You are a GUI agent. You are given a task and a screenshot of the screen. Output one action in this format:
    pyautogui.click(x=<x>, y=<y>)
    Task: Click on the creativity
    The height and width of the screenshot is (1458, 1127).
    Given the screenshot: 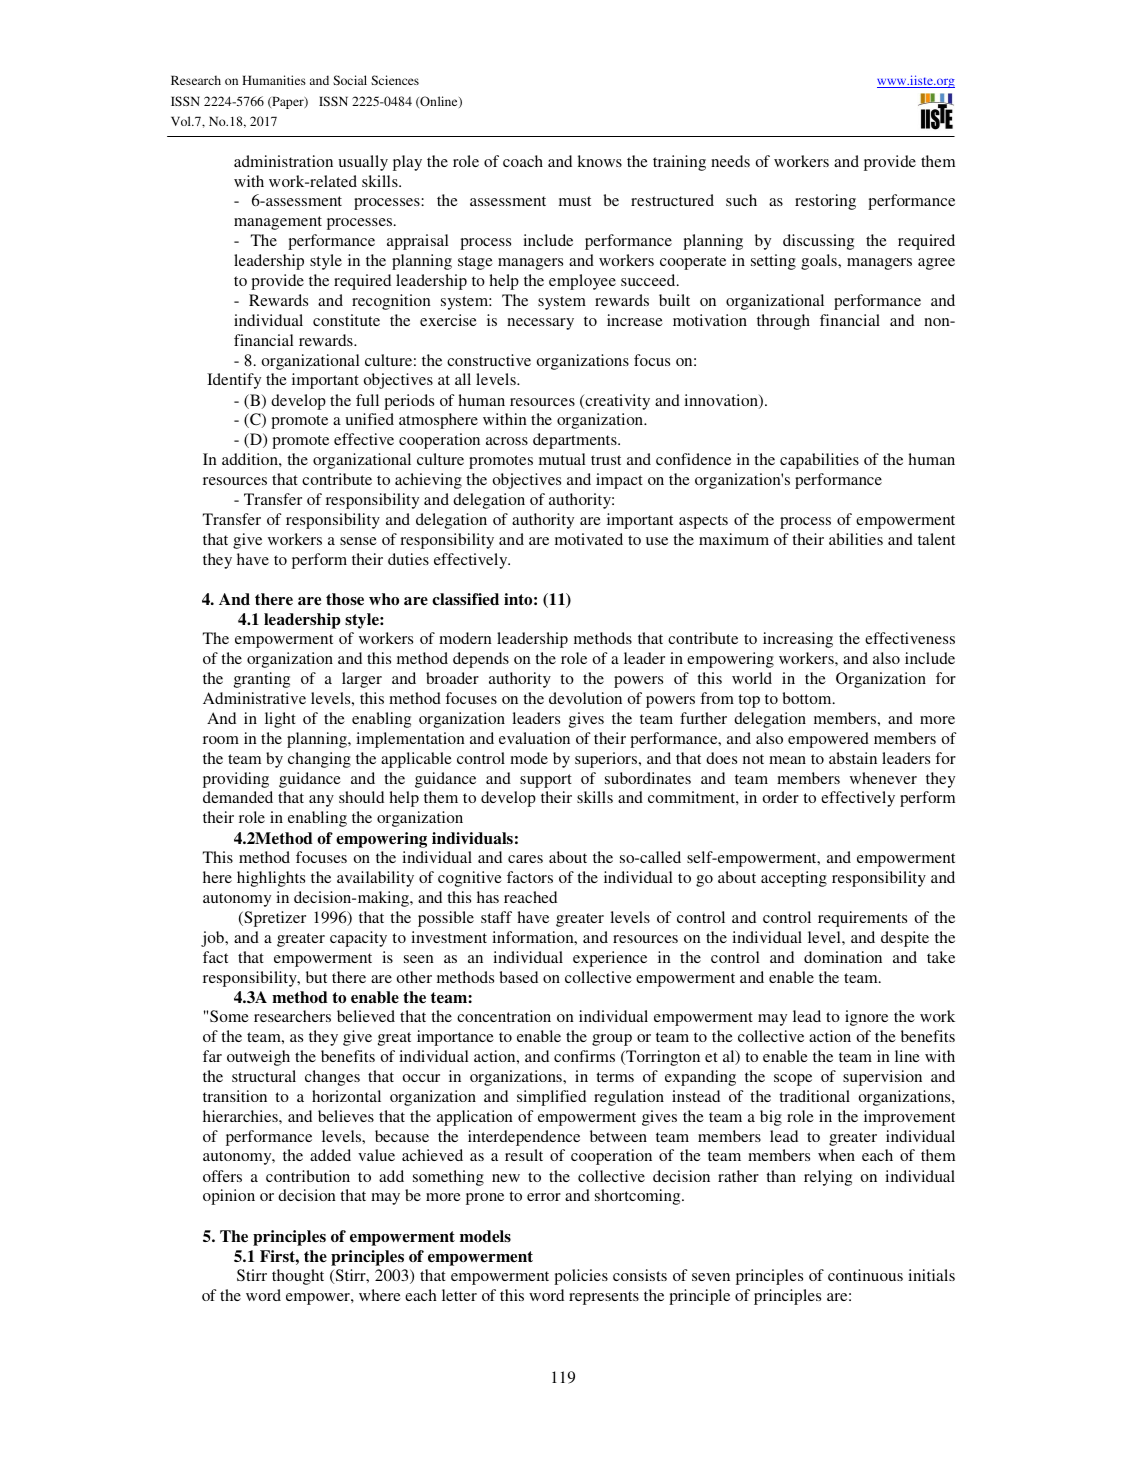 What is the action you would take?
    pyautogui.click(x=616, y=402)
